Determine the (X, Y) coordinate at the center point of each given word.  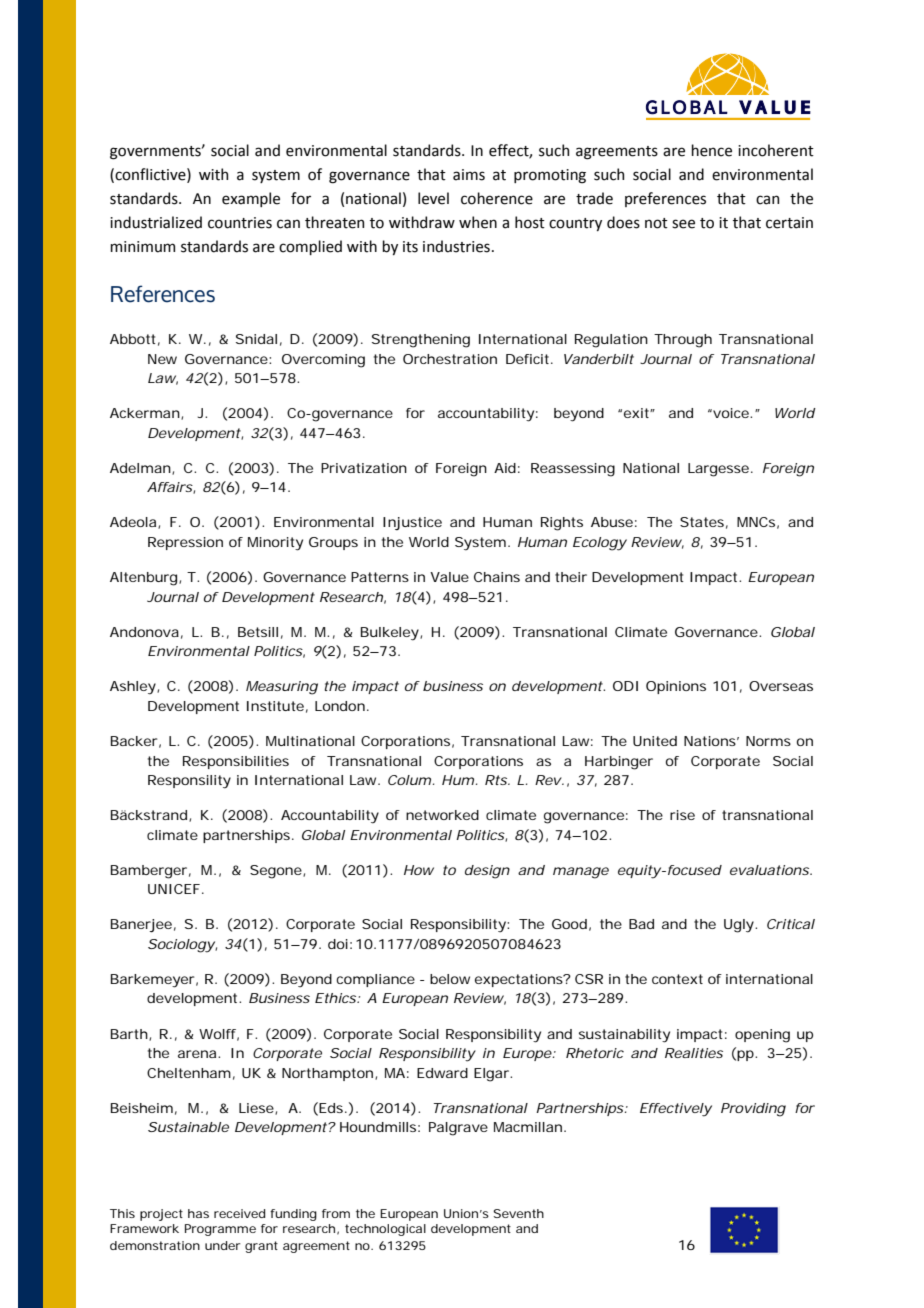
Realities (694, 1053)
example (251, 199)
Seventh (518, 1213)
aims (469, 175)
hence (711, 150)
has (198, 1213)
